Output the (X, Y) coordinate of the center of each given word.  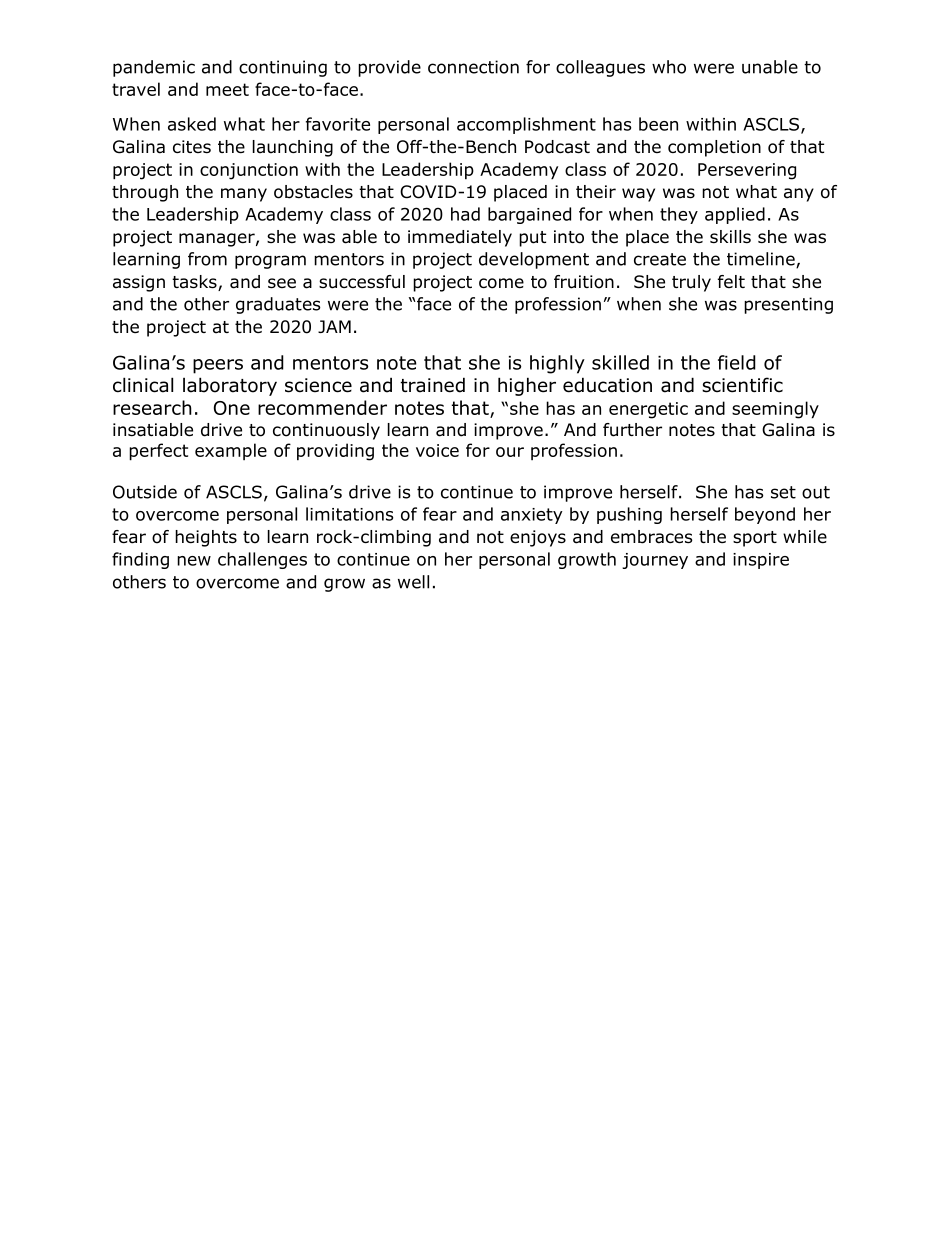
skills (730, 237)
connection (473, 67)
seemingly (775, 410)
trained (433, 385)
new (194, 561)
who (669, 67)
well (413, 582)
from (207, 259)
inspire (761, 561)
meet (227, 89)
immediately (460, 238)
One (232, 408)
